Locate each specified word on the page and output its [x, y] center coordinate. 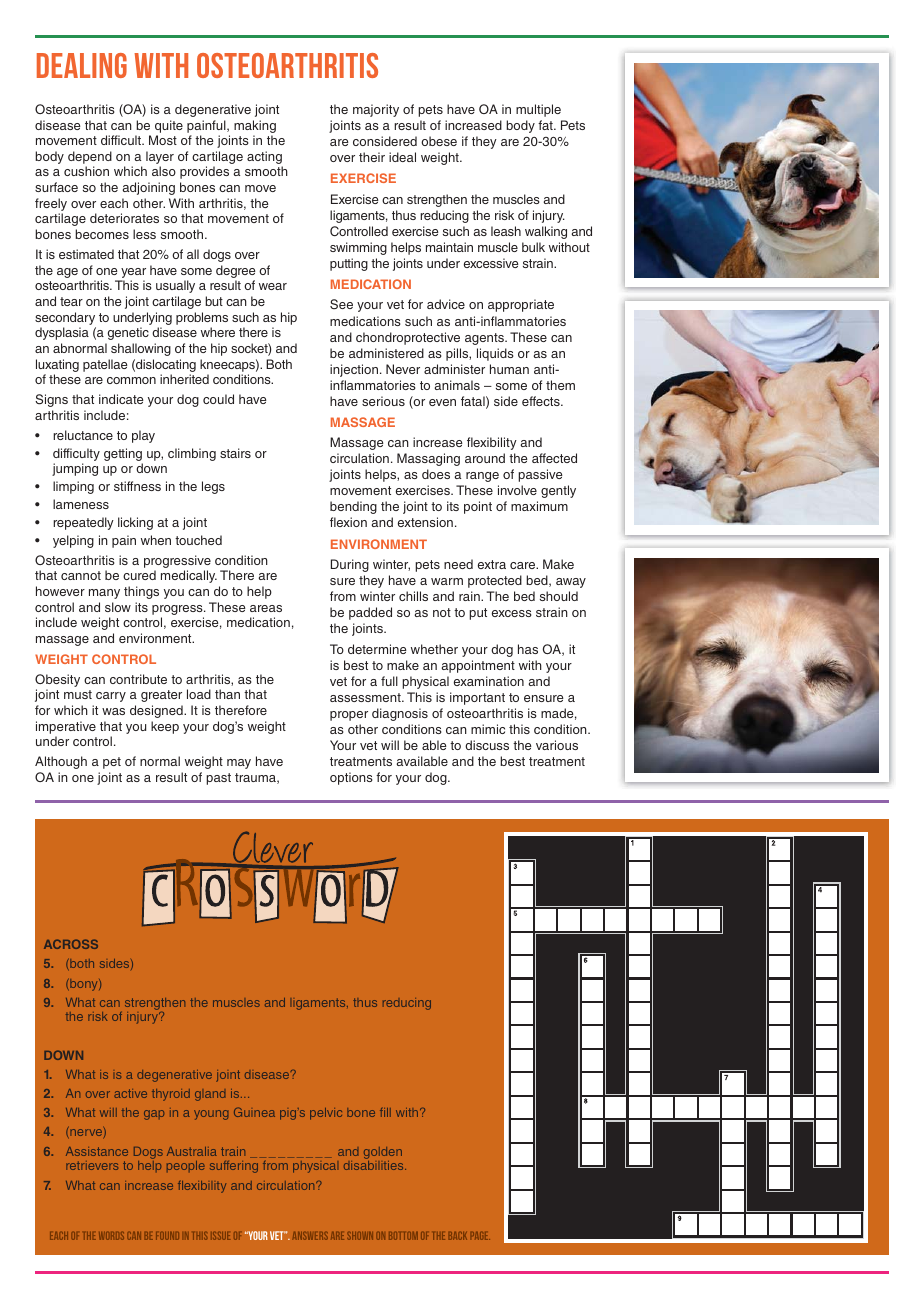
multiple [538, 110]
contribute [138, 679]
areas [266, 608]
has [528, 649]
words [111, 1236]
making [255, 126]
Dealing [82, 65]
